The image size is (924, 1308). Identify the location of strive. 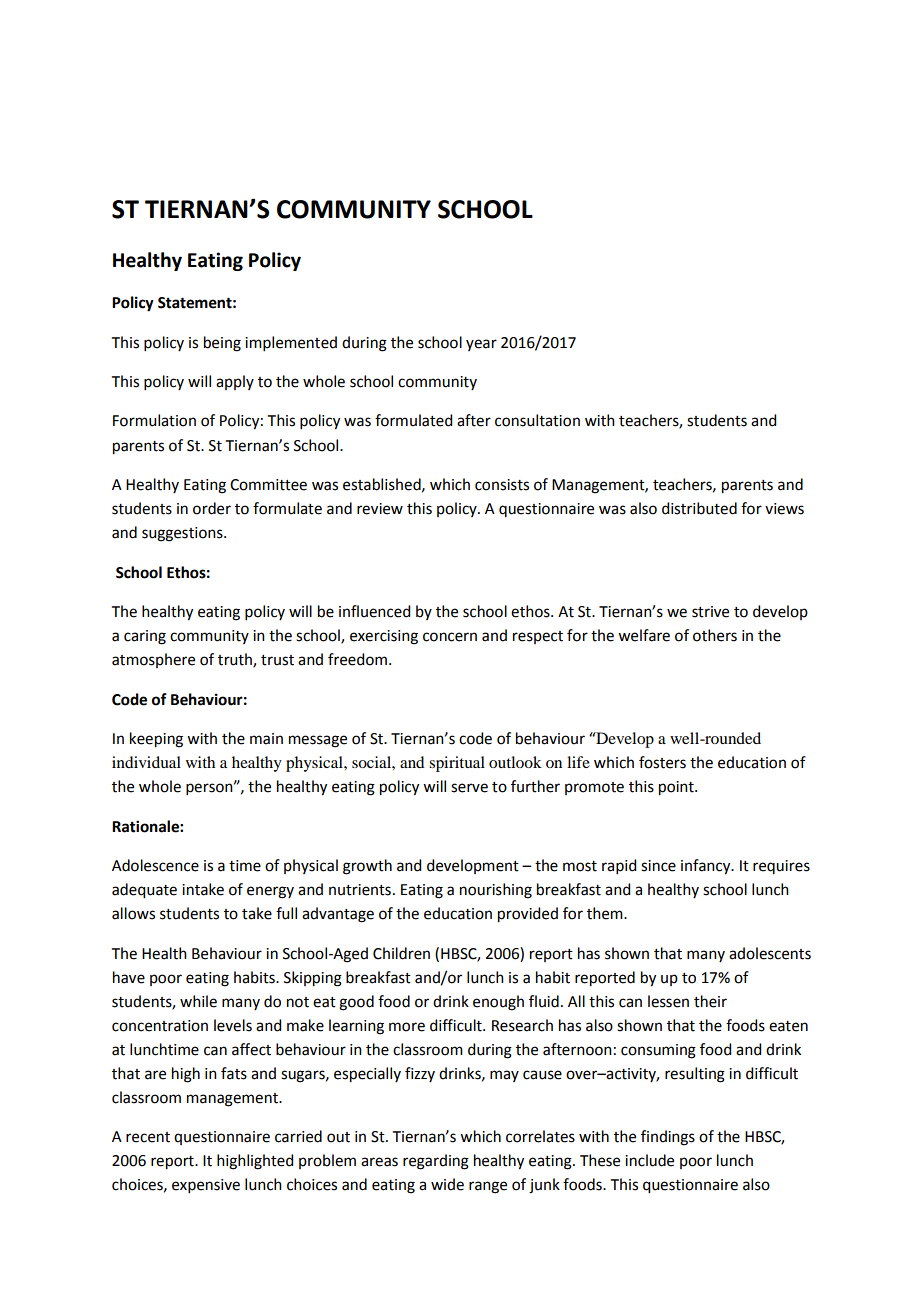
(710, 612).
